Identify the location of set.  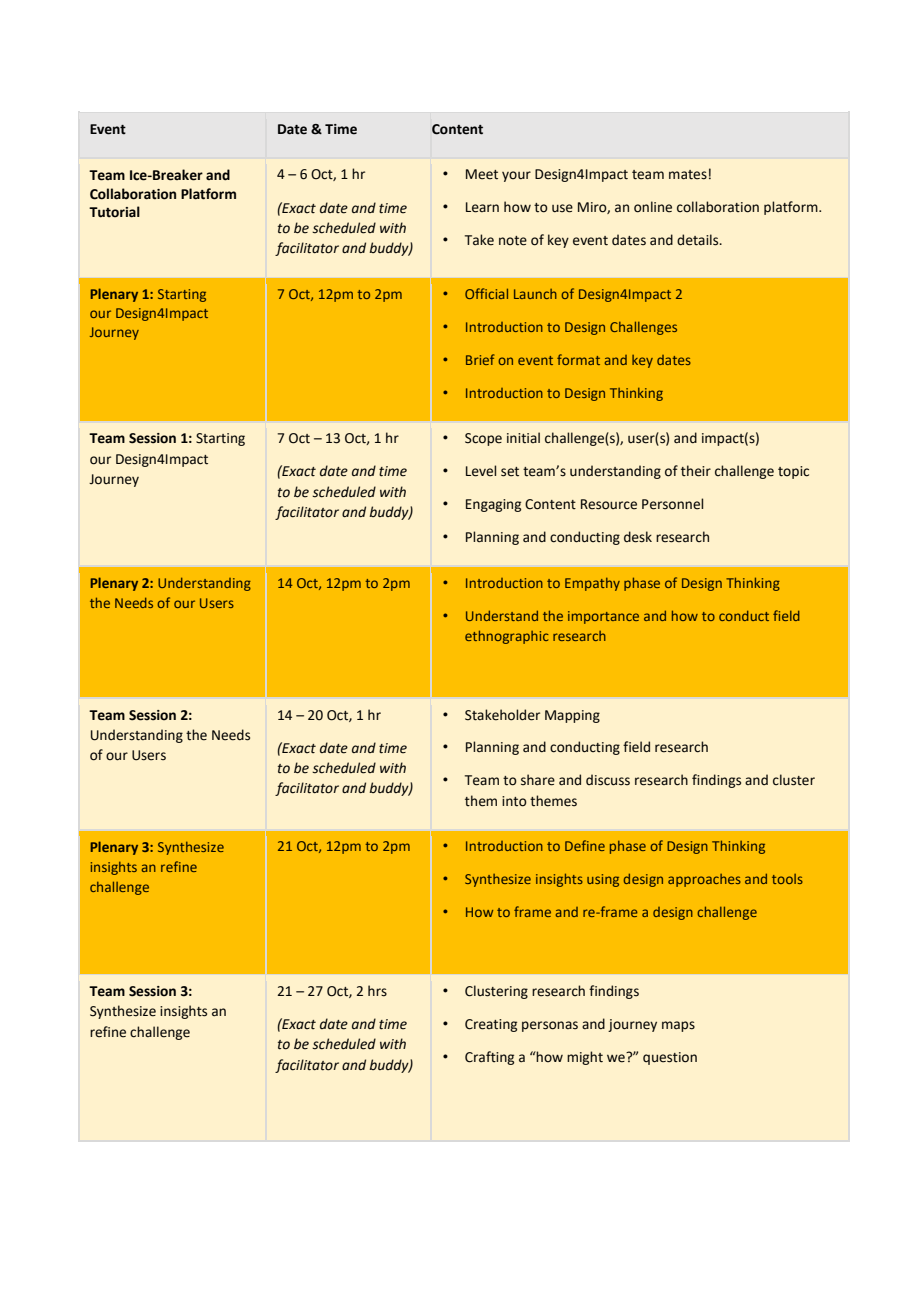
(510, 472).
